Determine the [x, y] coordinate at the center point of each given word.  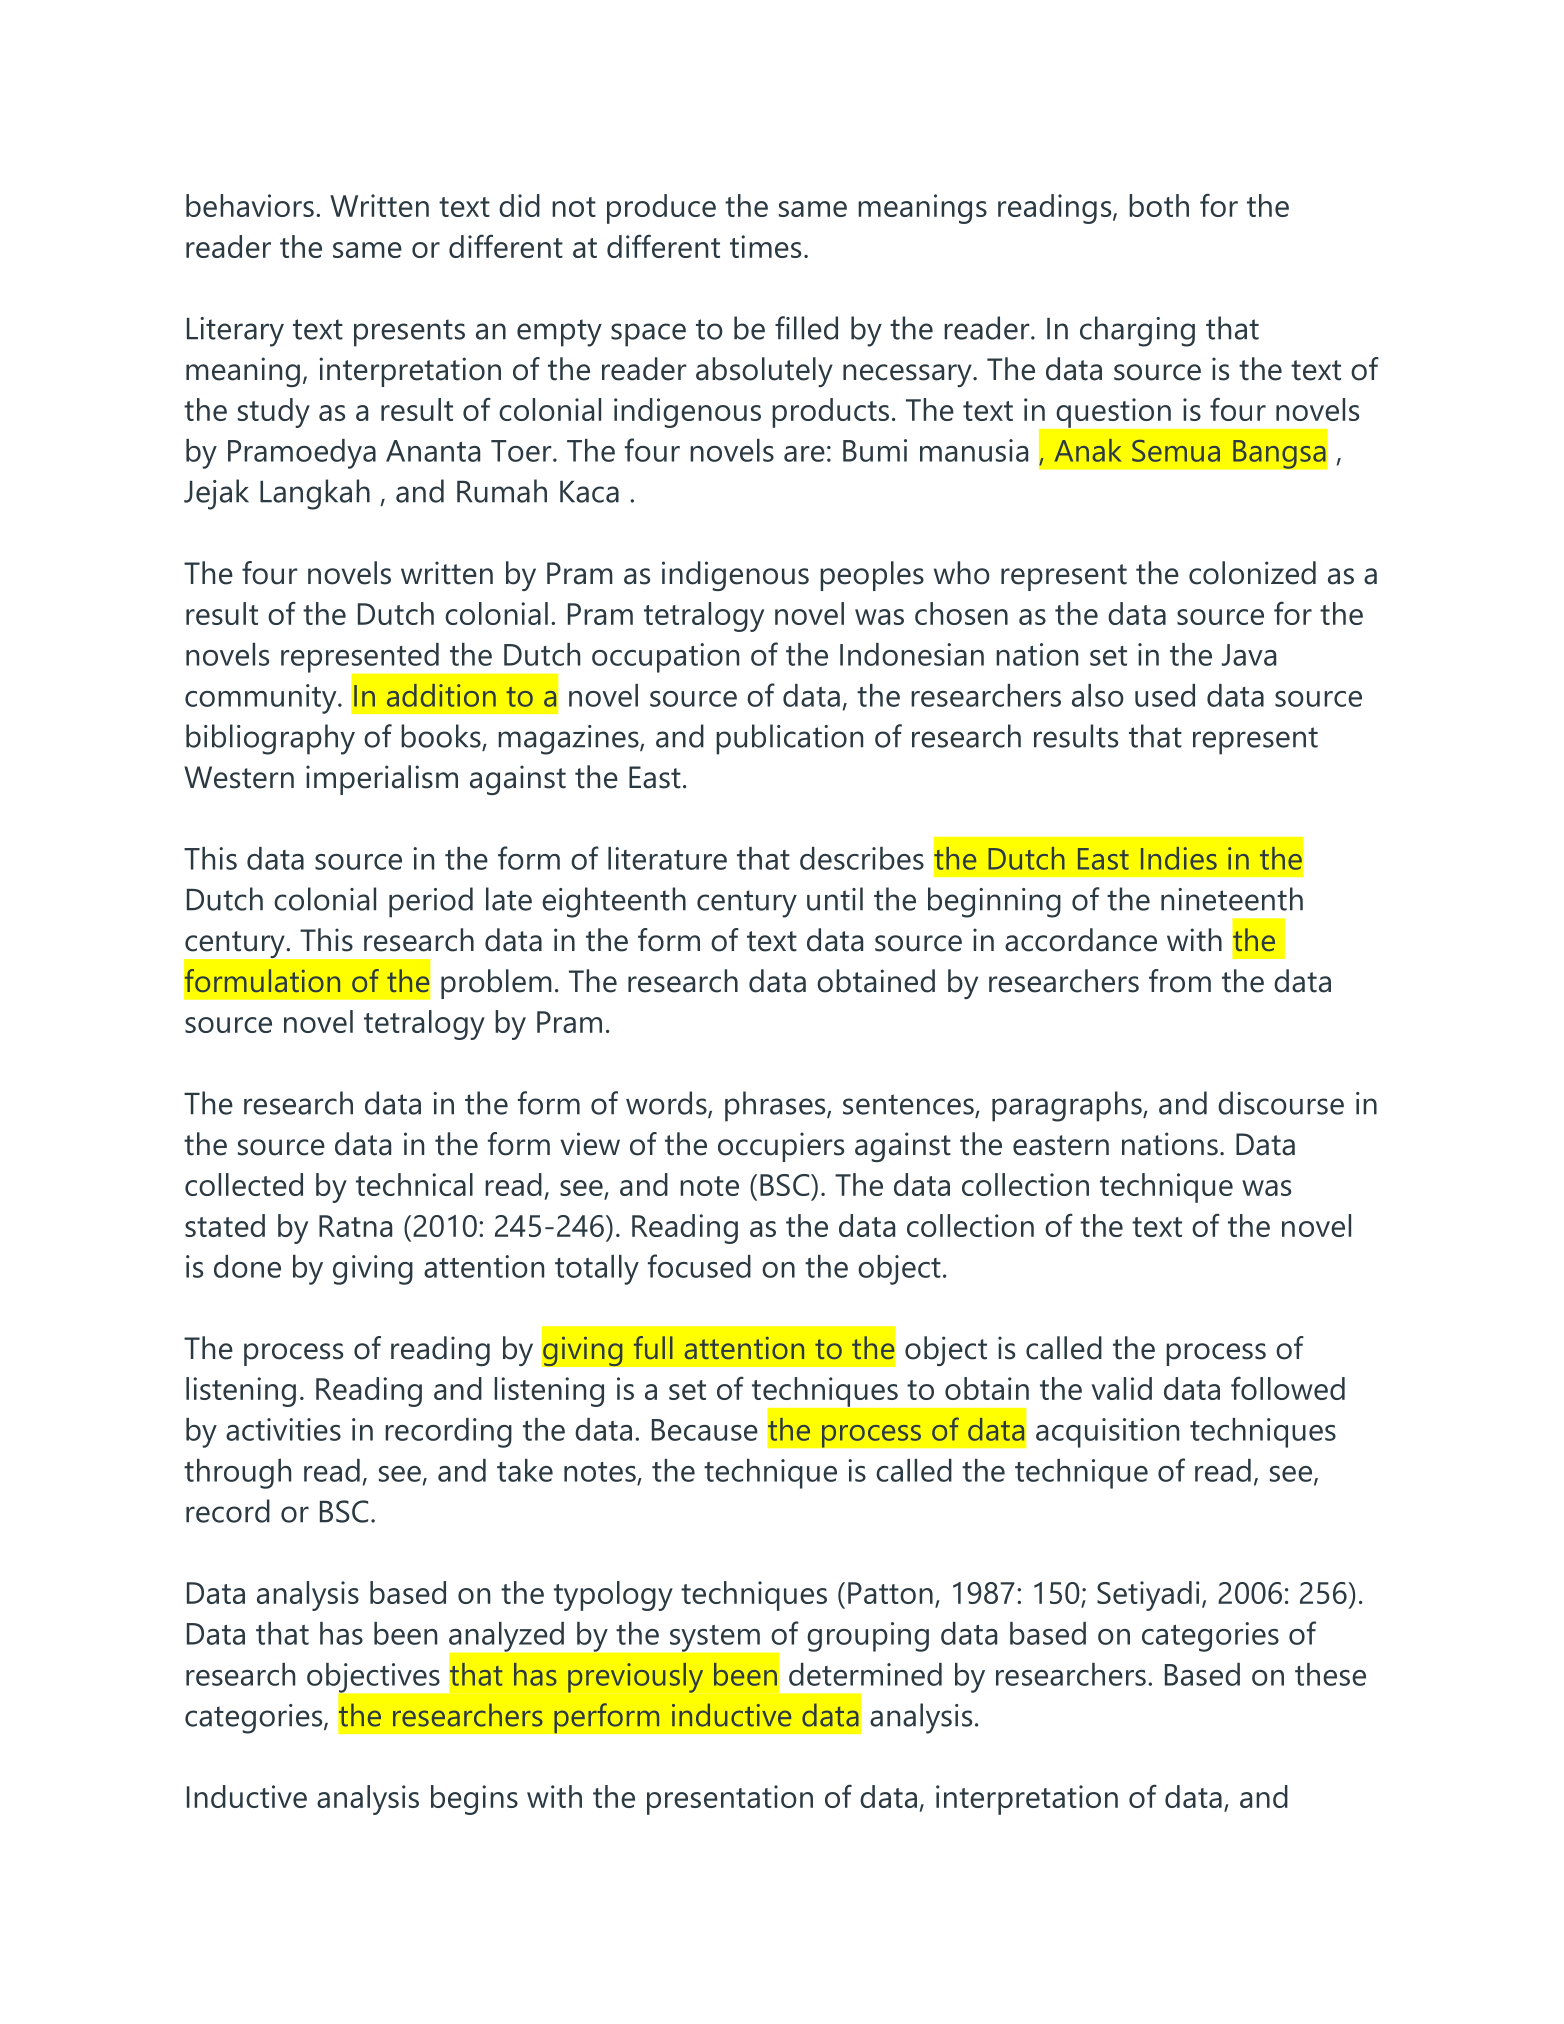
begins [474, 1800]
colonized [1252, 573]
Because [705, 1430]
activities [283, 1429]
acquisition [1107, 1433]
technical [414, 1184]
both [1159, 205]
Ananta [433, 451]
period [431, 902]
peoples [872, 576]
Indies [1179, 858]
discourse [1281, 1103]
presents [409, 333]
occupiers [781, 1147]
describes [862, 858]
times [765, 246]
